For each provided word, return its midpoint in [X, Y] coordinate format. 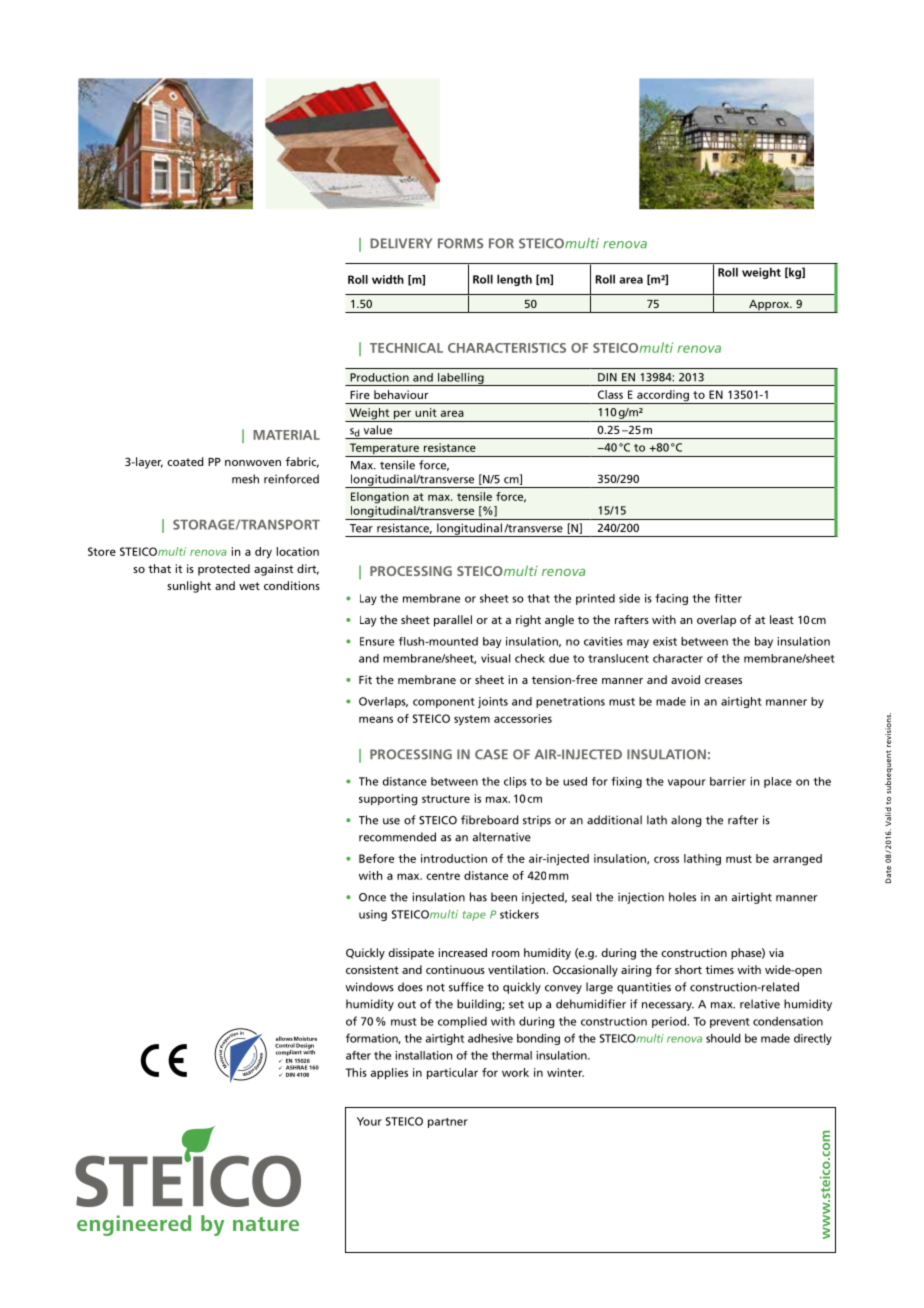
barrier [728, 781]
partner [448, 1123]
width [388, 279]
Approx [769, 306]
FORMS [461, 243]
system [472, 720]
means [376, 719]
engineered [134, 1225]
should [723, 1038]
